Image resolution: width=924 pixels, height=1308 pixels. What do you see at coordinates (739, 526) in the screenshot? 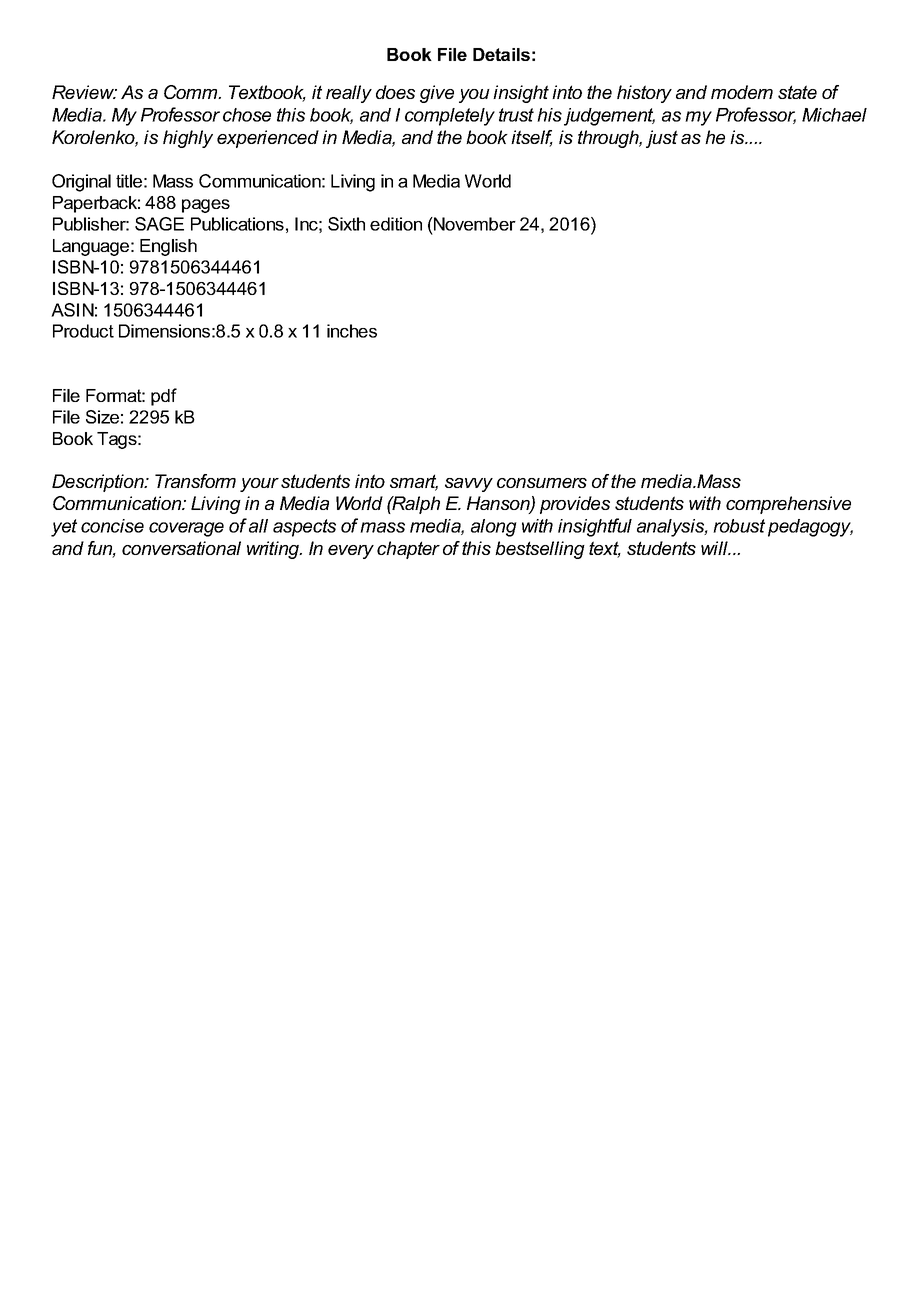
I see `robust` at bounding box center [739, 526].
